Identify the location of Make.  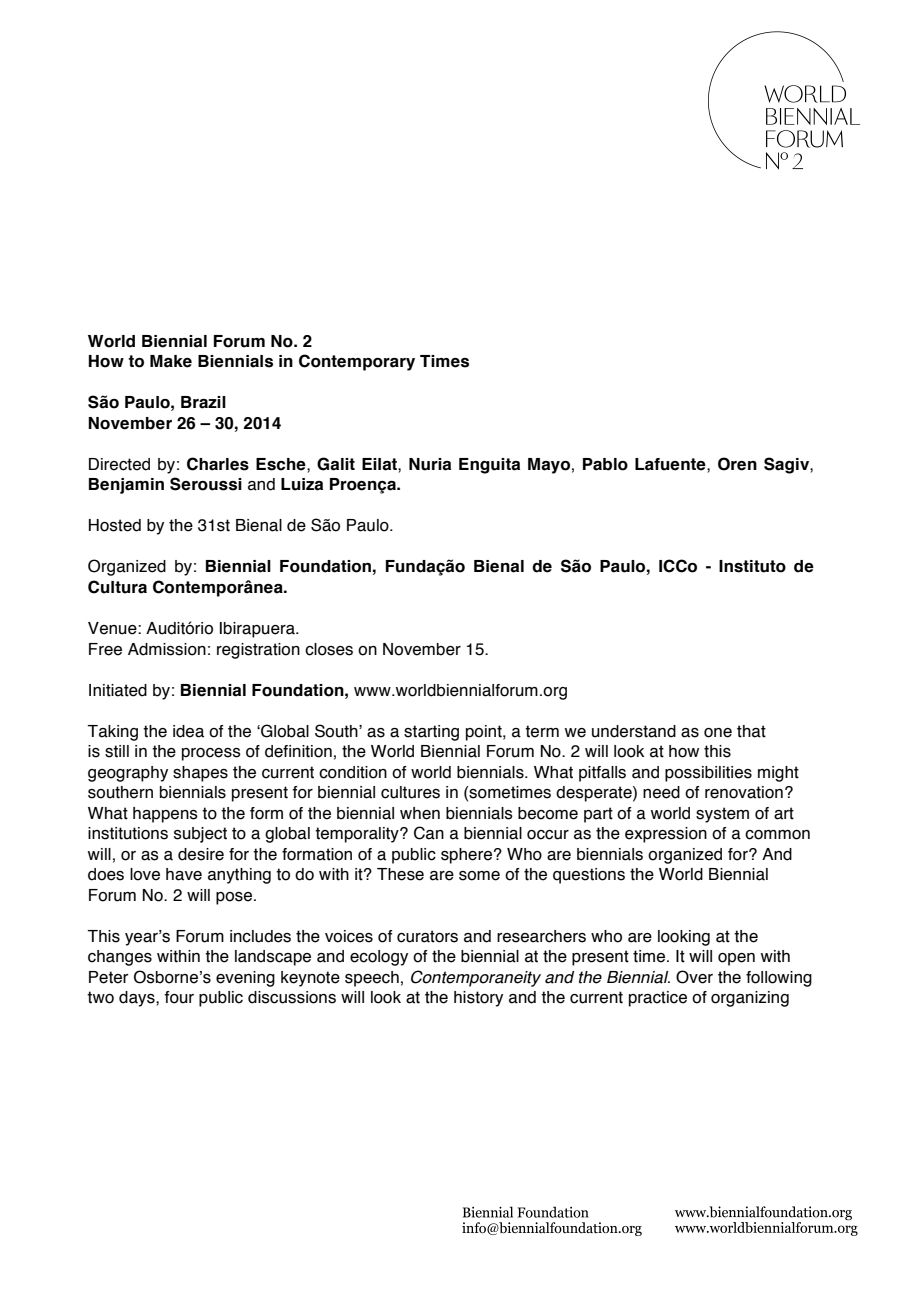
(171, 361).
